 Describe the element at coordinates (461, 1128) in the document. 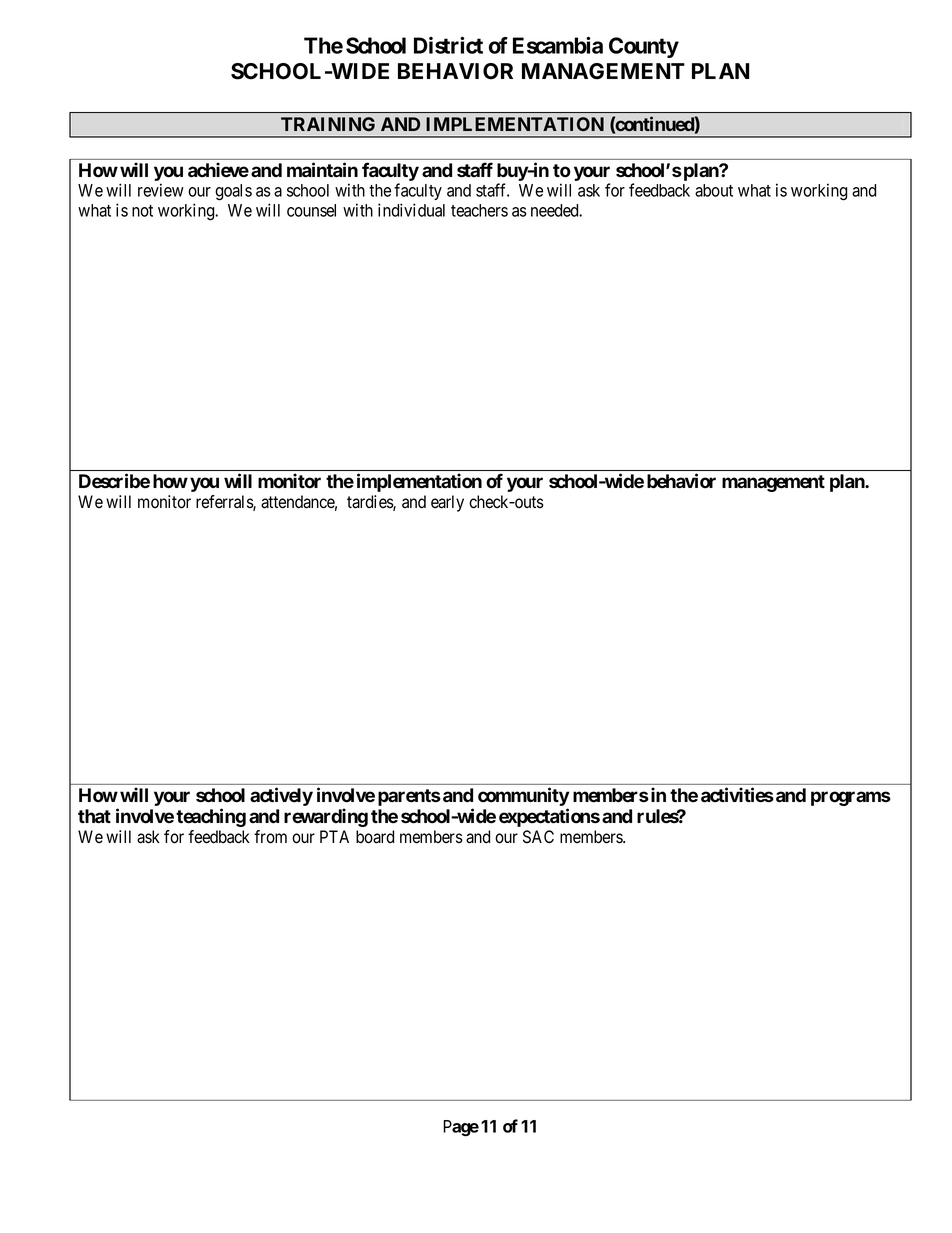

I see `Page` at that location.
